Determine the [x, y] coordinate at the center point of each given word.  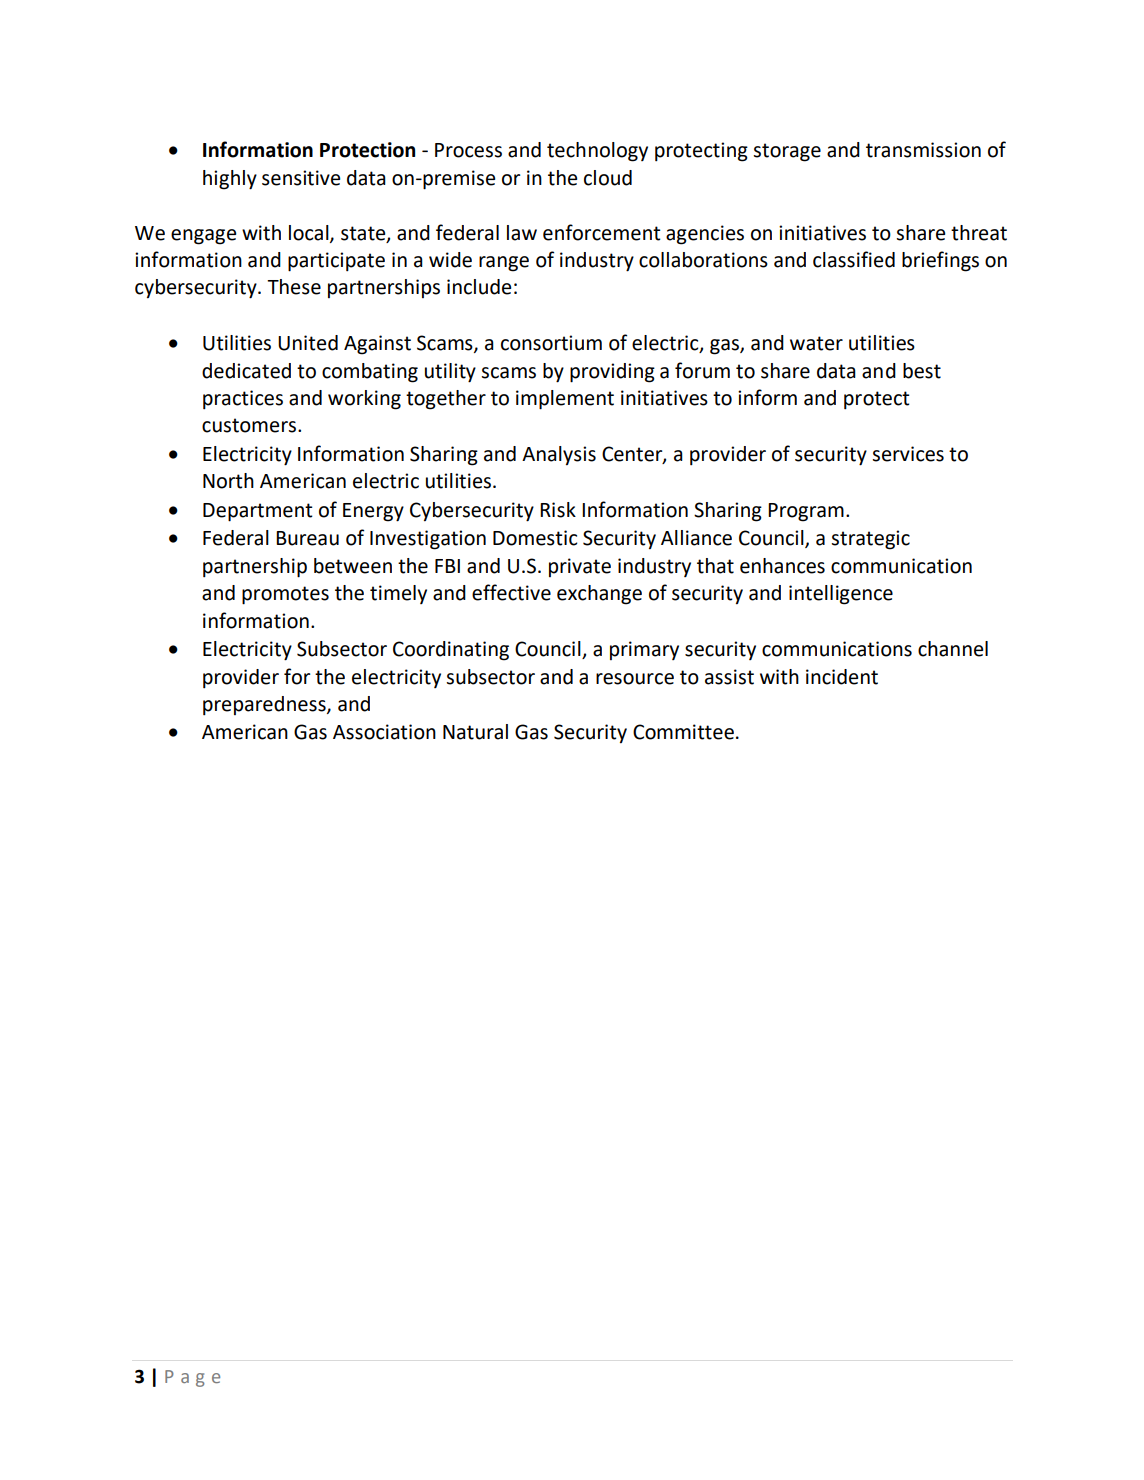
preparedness [265, 706]
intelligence [841, 595]
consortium [551, 343]
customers [249, 425]
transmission [923, 150]
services [908, 454]
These [294, 287]
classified [854, 259]
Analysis [559, 455]
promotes [285, 595]
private [580, 567]
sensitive [301, 178]
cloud [608, 178]
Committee [683, 732]
